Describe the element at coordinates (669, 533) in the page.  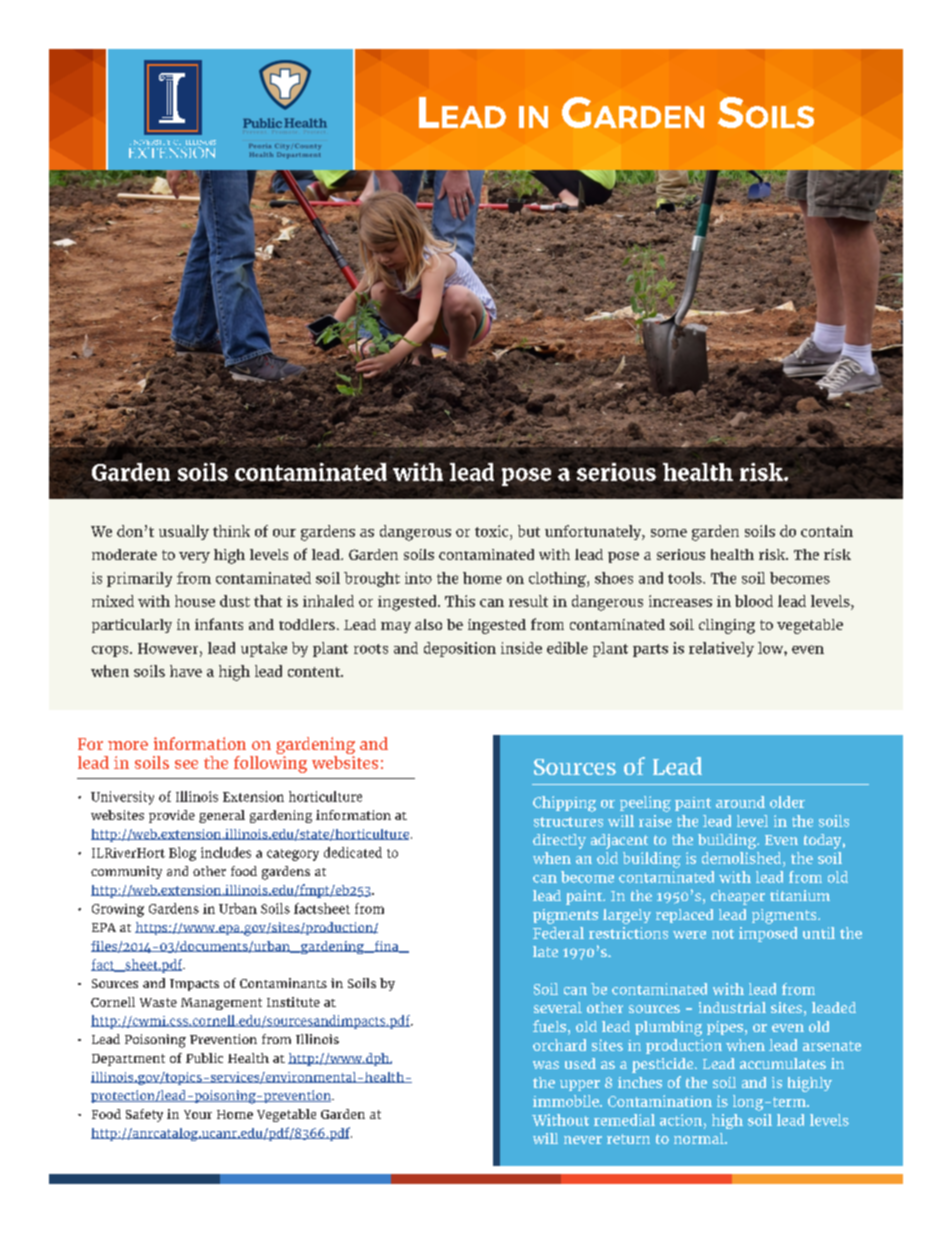
I see `some` at that location.
